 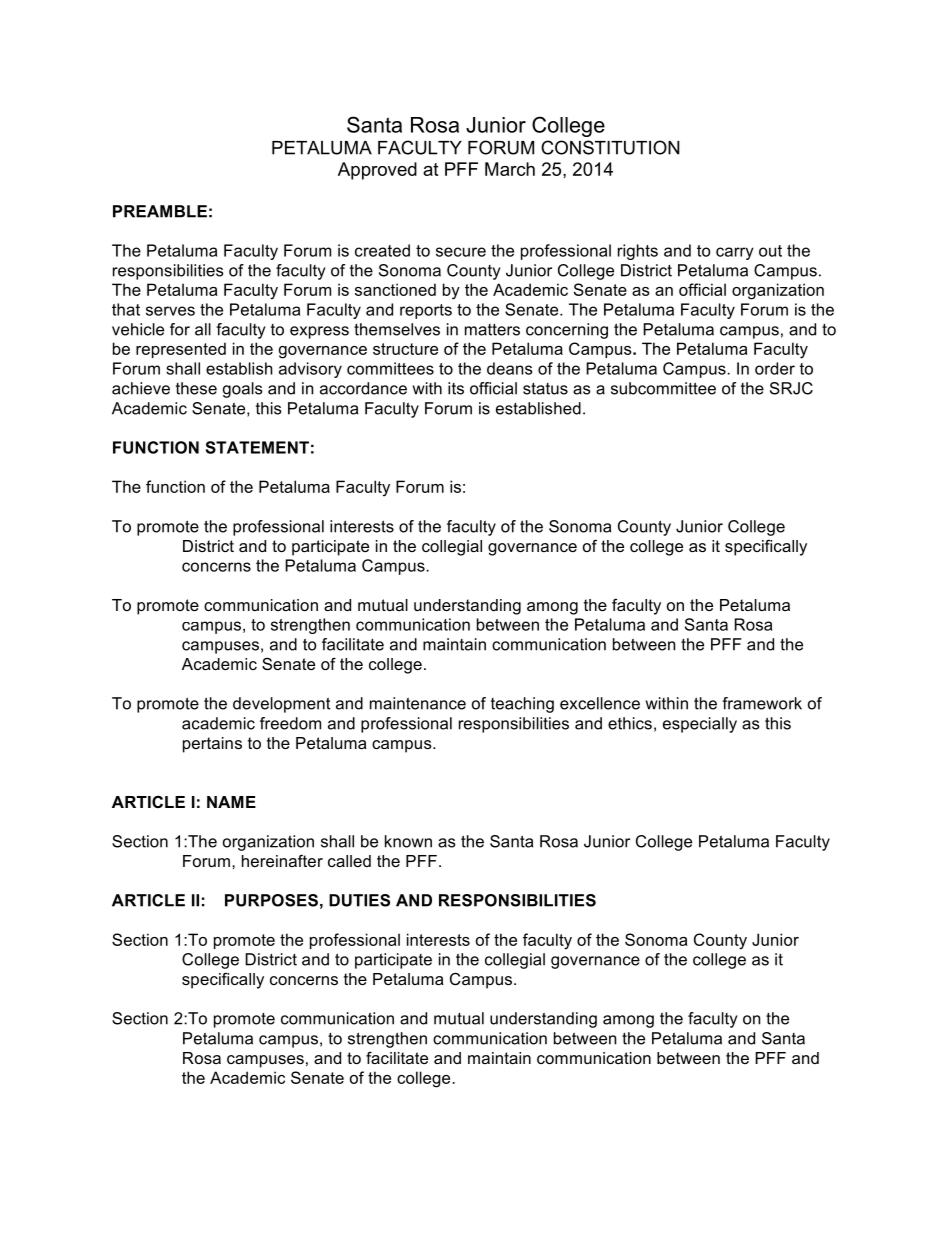 What do you see at coordinates (271, 900) in the document?
I see `PURPOSES` at bounding box center [271, 900].
